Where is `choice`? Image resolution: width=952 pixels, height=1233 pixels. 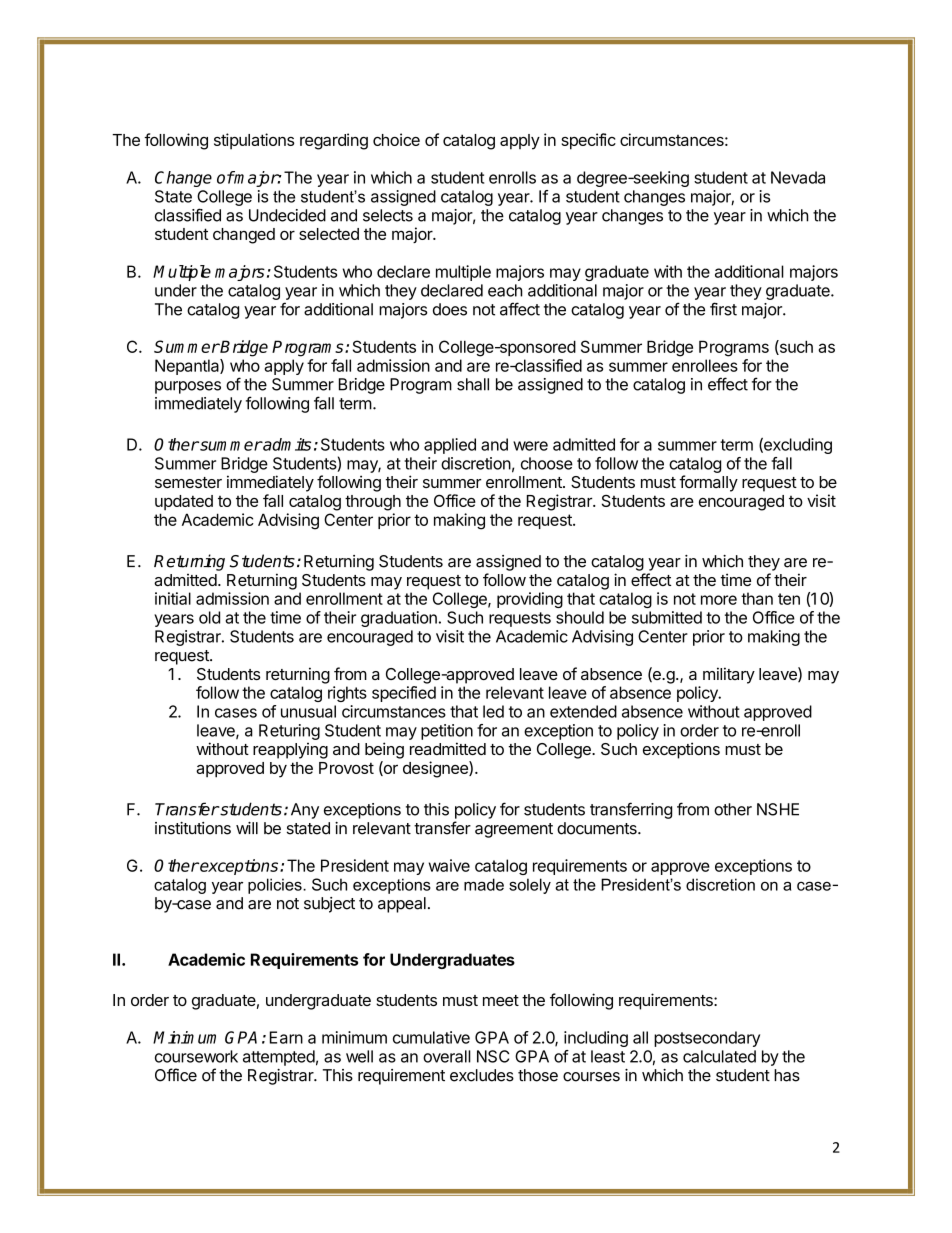
choice is located at coordinates (396, 139).
